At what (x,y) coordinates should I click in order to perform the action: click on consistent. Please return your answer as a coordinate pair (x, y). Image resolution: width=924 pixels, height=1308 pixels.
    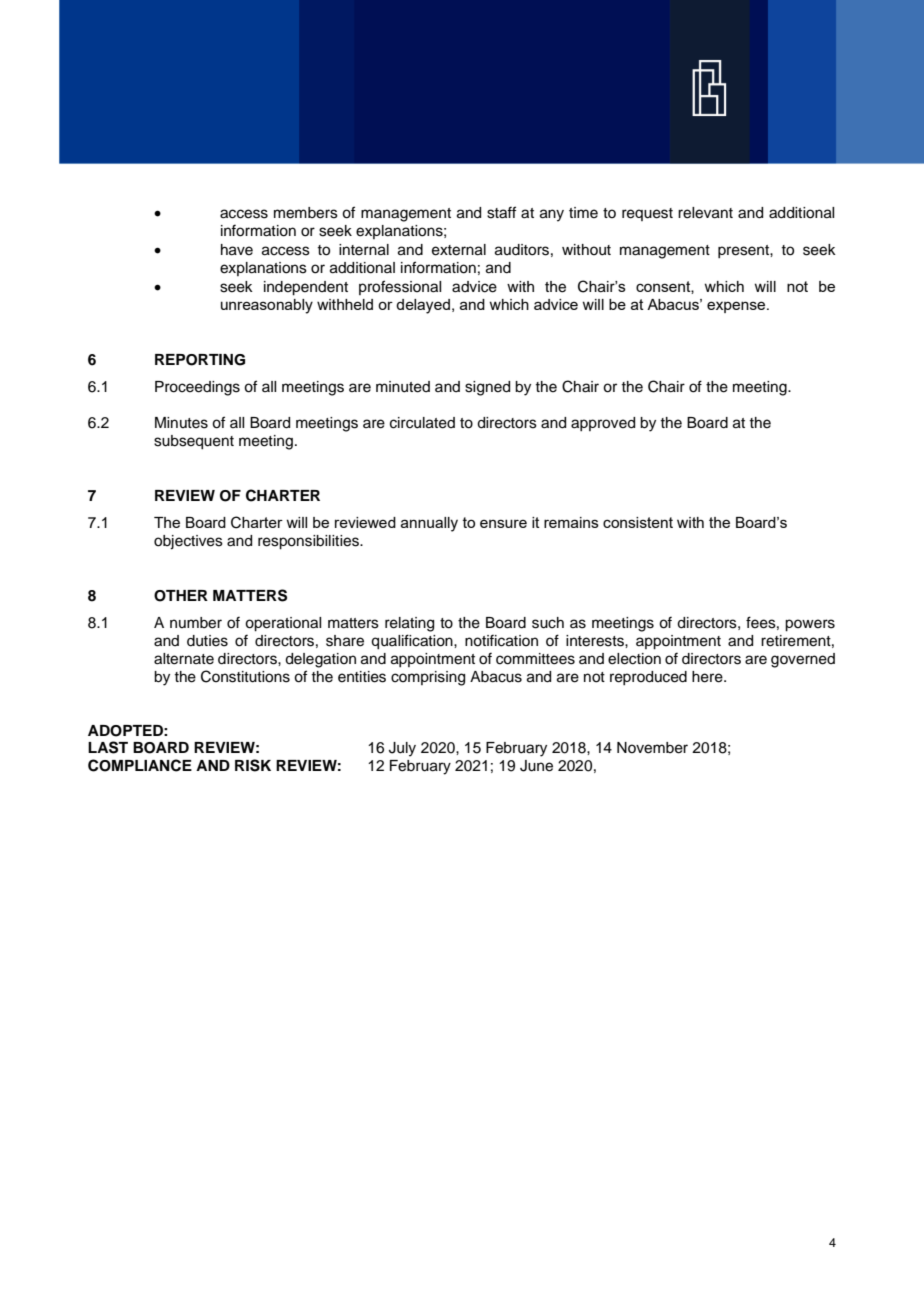
    Looking at the image, I should click on (638, 522).
